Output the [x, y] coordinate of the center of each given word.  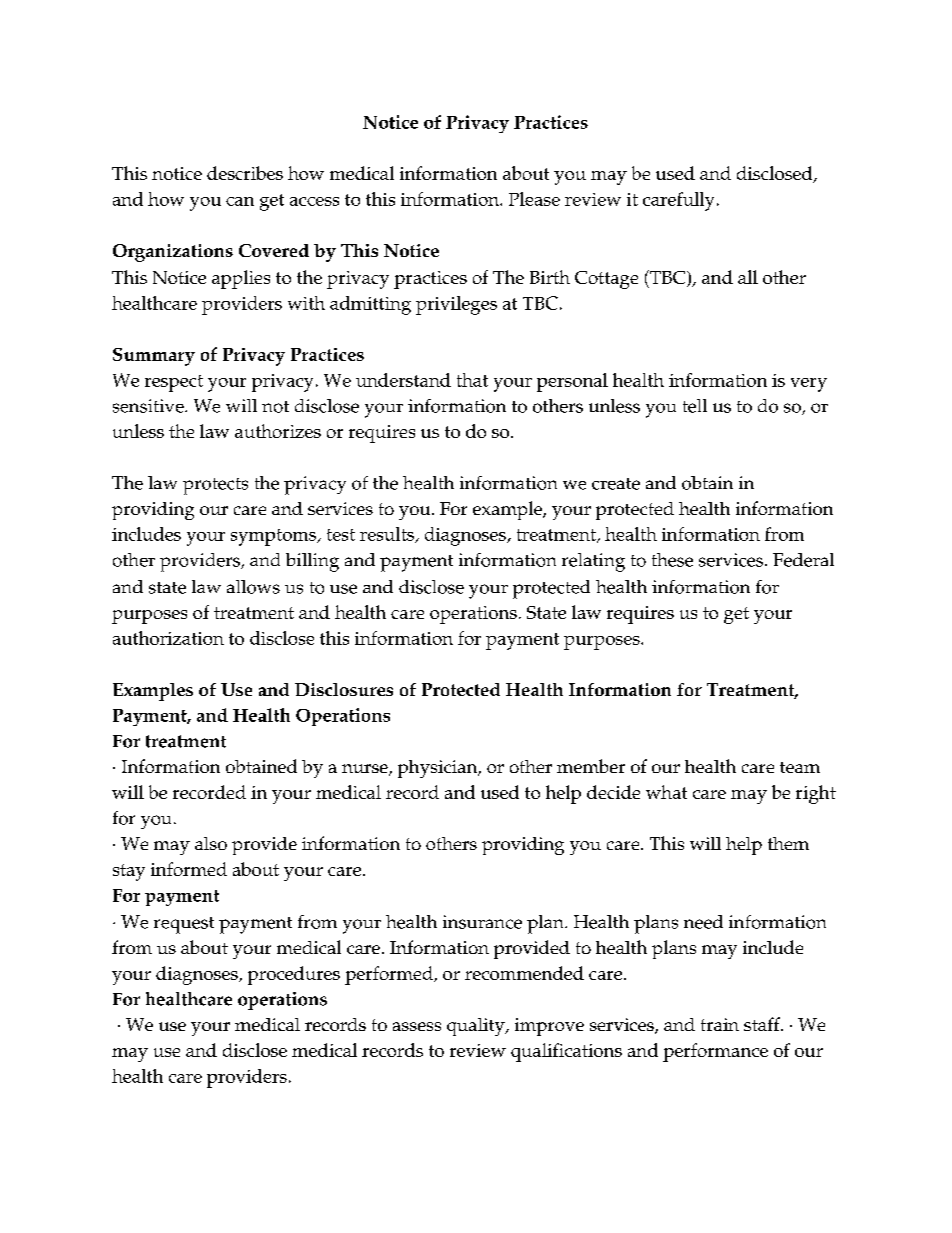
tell [695, 406]
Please [534, 199]
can [240, 201]
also [211, 843]
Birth [550, 277]
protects [215, 486]
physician [439, 769]
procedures [294, 975]
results [388, 535]
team [800, 767]
